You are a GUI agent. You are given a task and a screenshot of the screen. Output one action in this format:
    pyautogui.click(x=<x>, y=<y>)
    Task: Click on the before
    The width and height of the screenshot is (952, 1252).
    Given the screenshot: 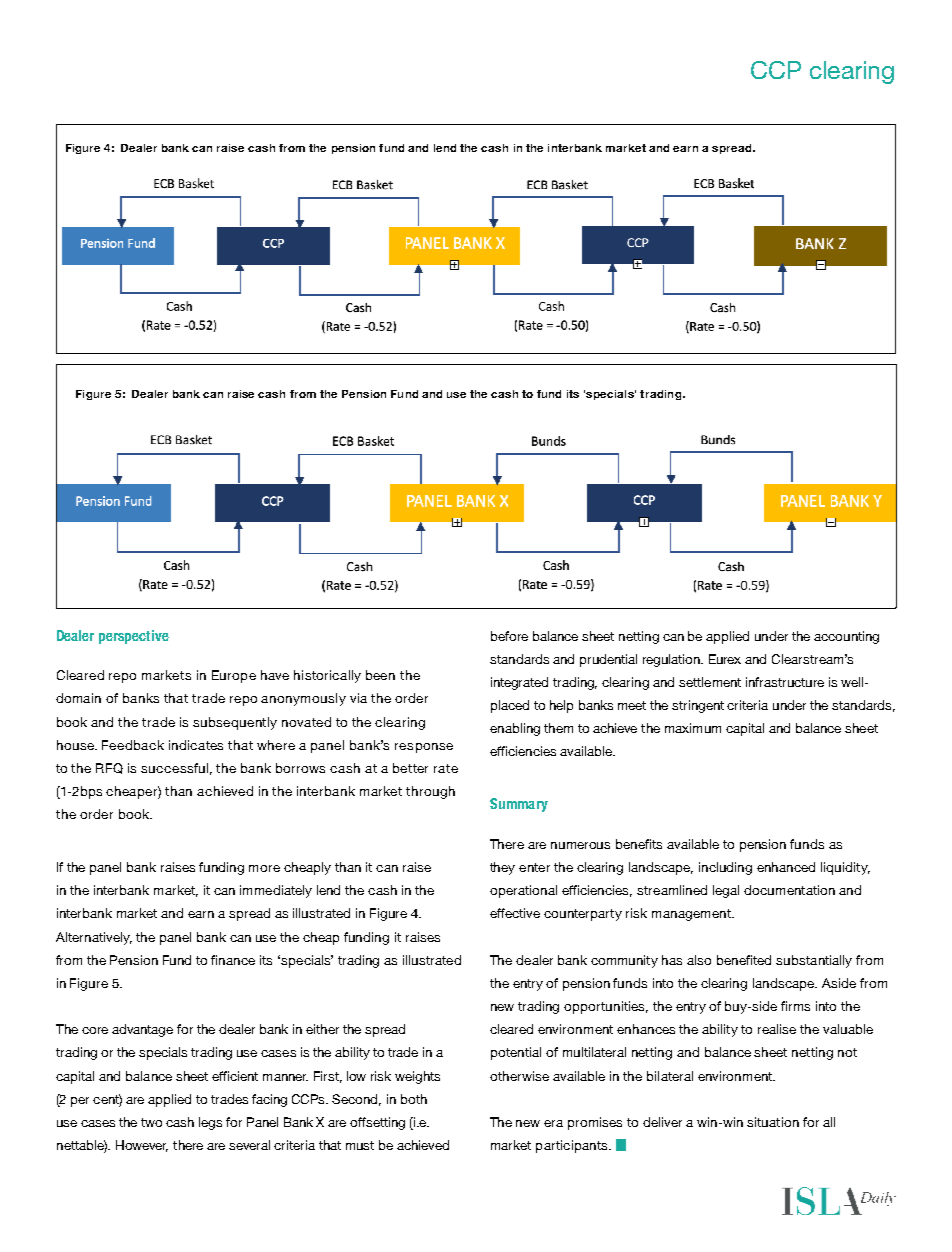 What is the action you would take?
    pyautogui.click(x=509, y=636)
